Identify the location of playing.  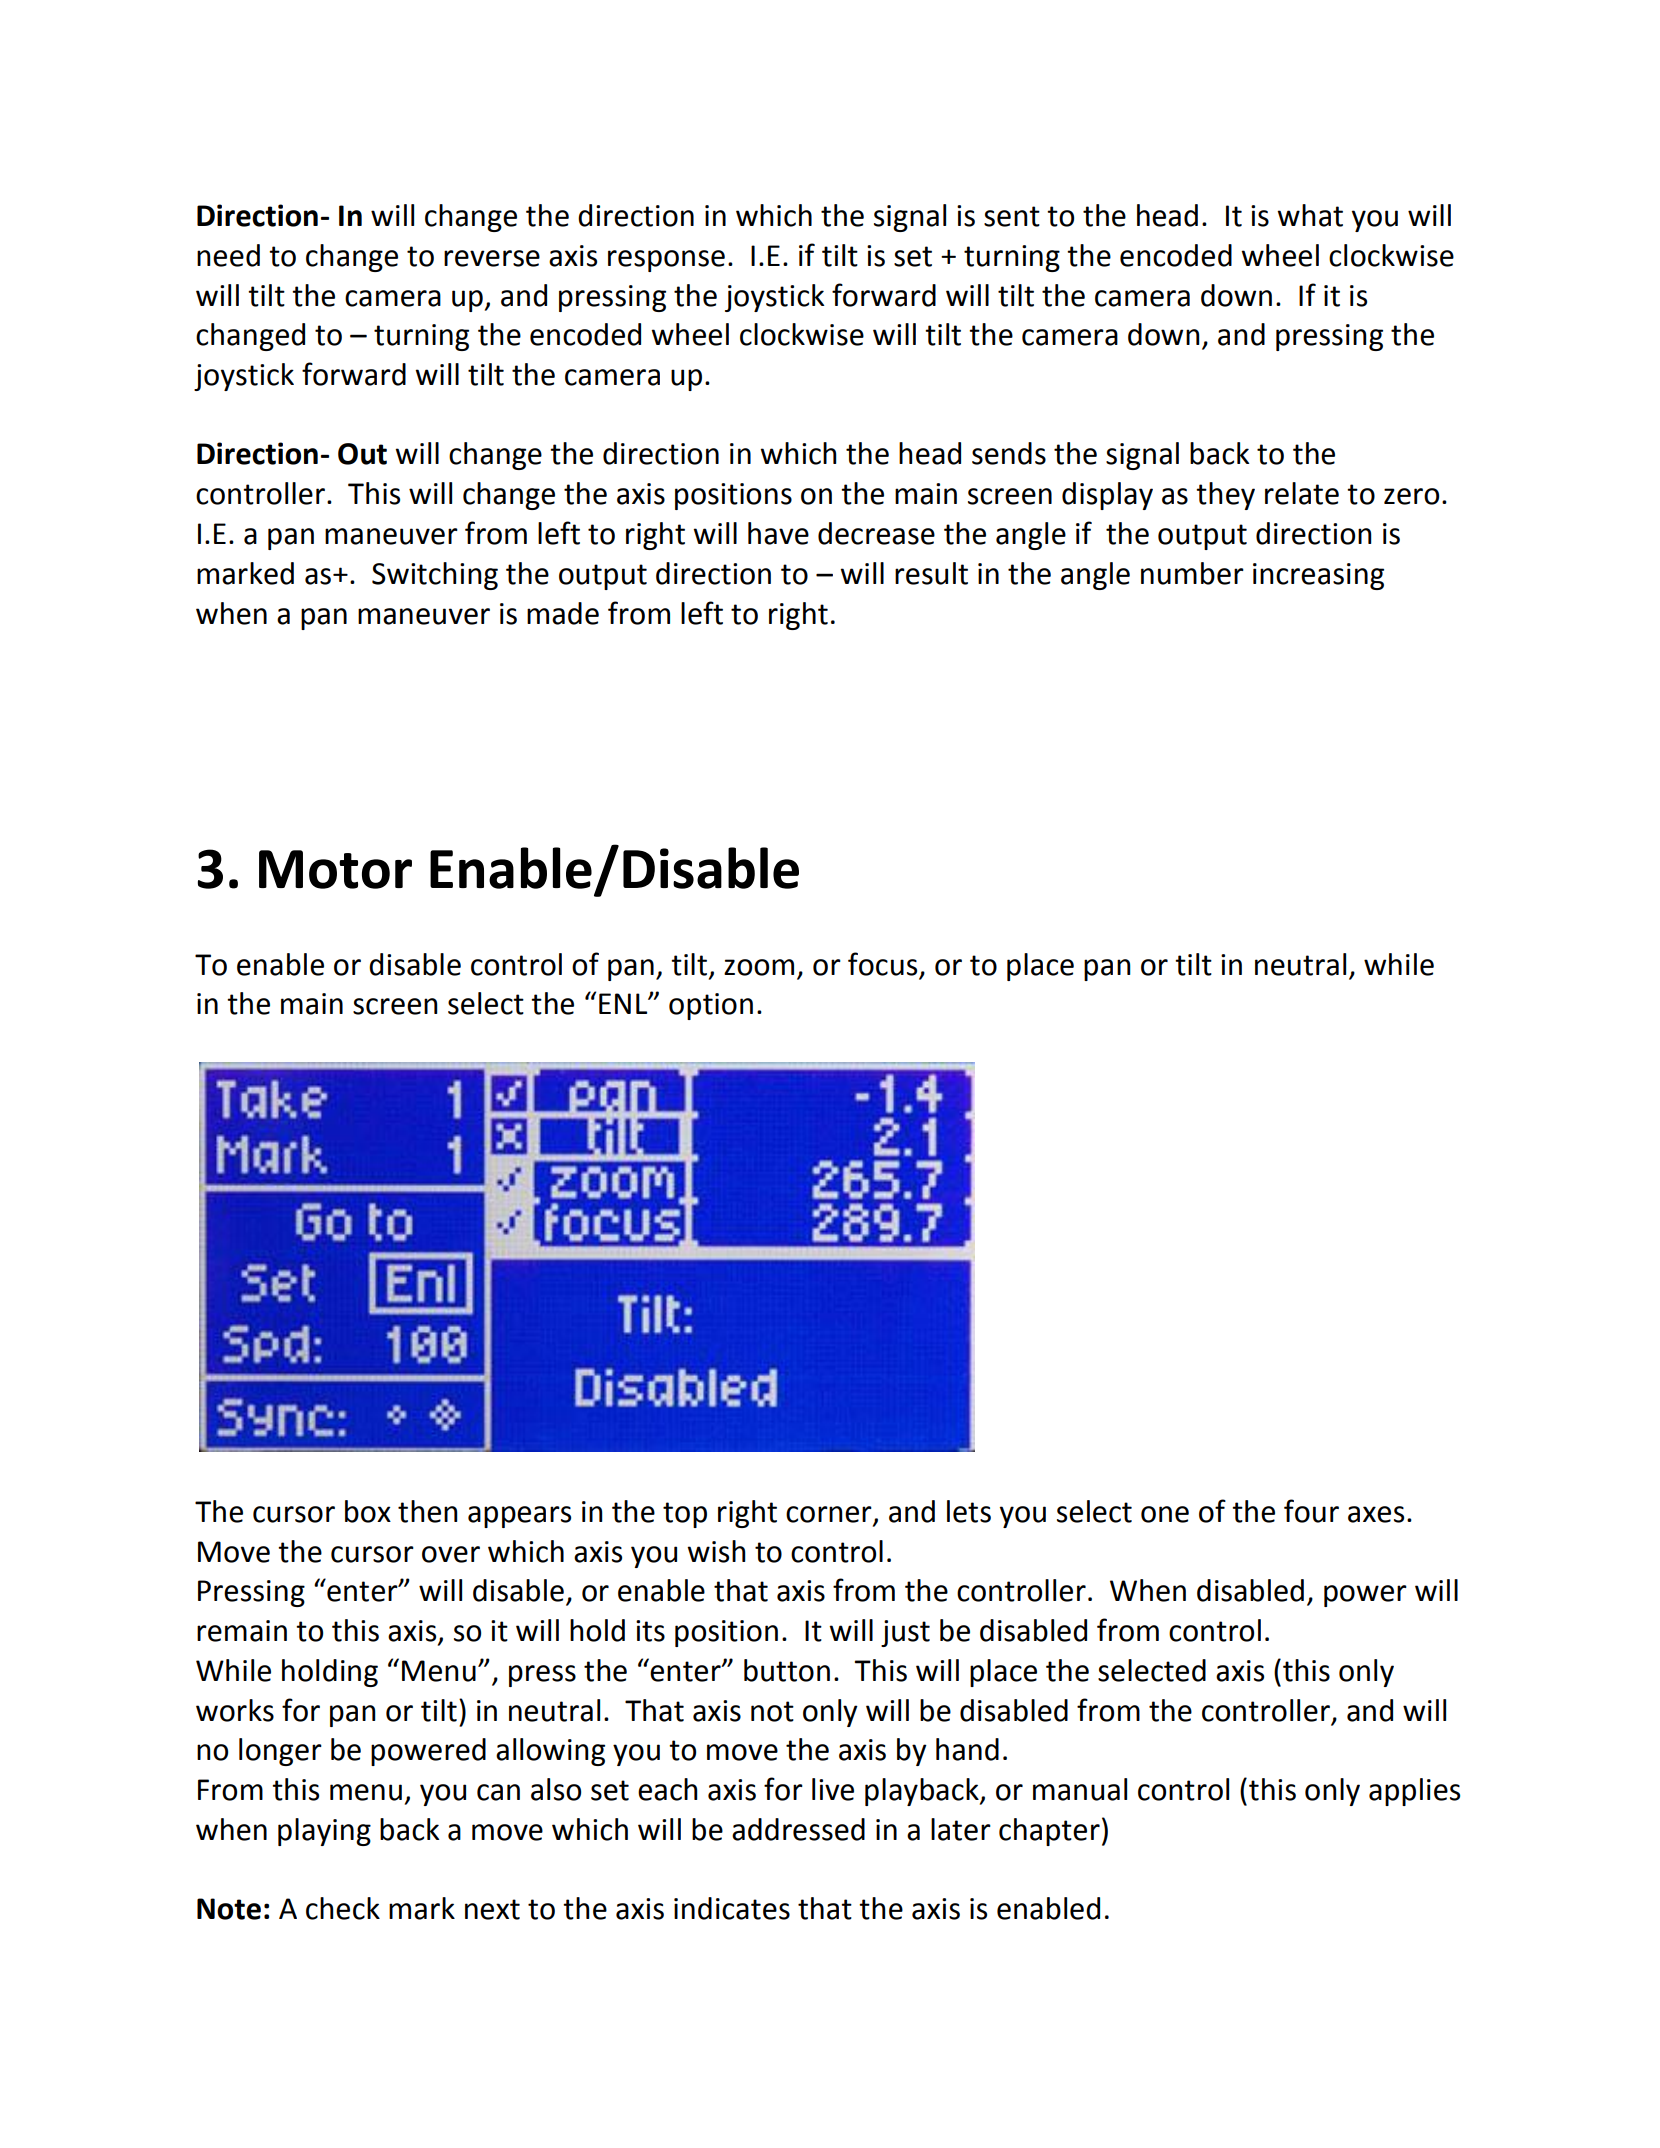
(324, 1832).
